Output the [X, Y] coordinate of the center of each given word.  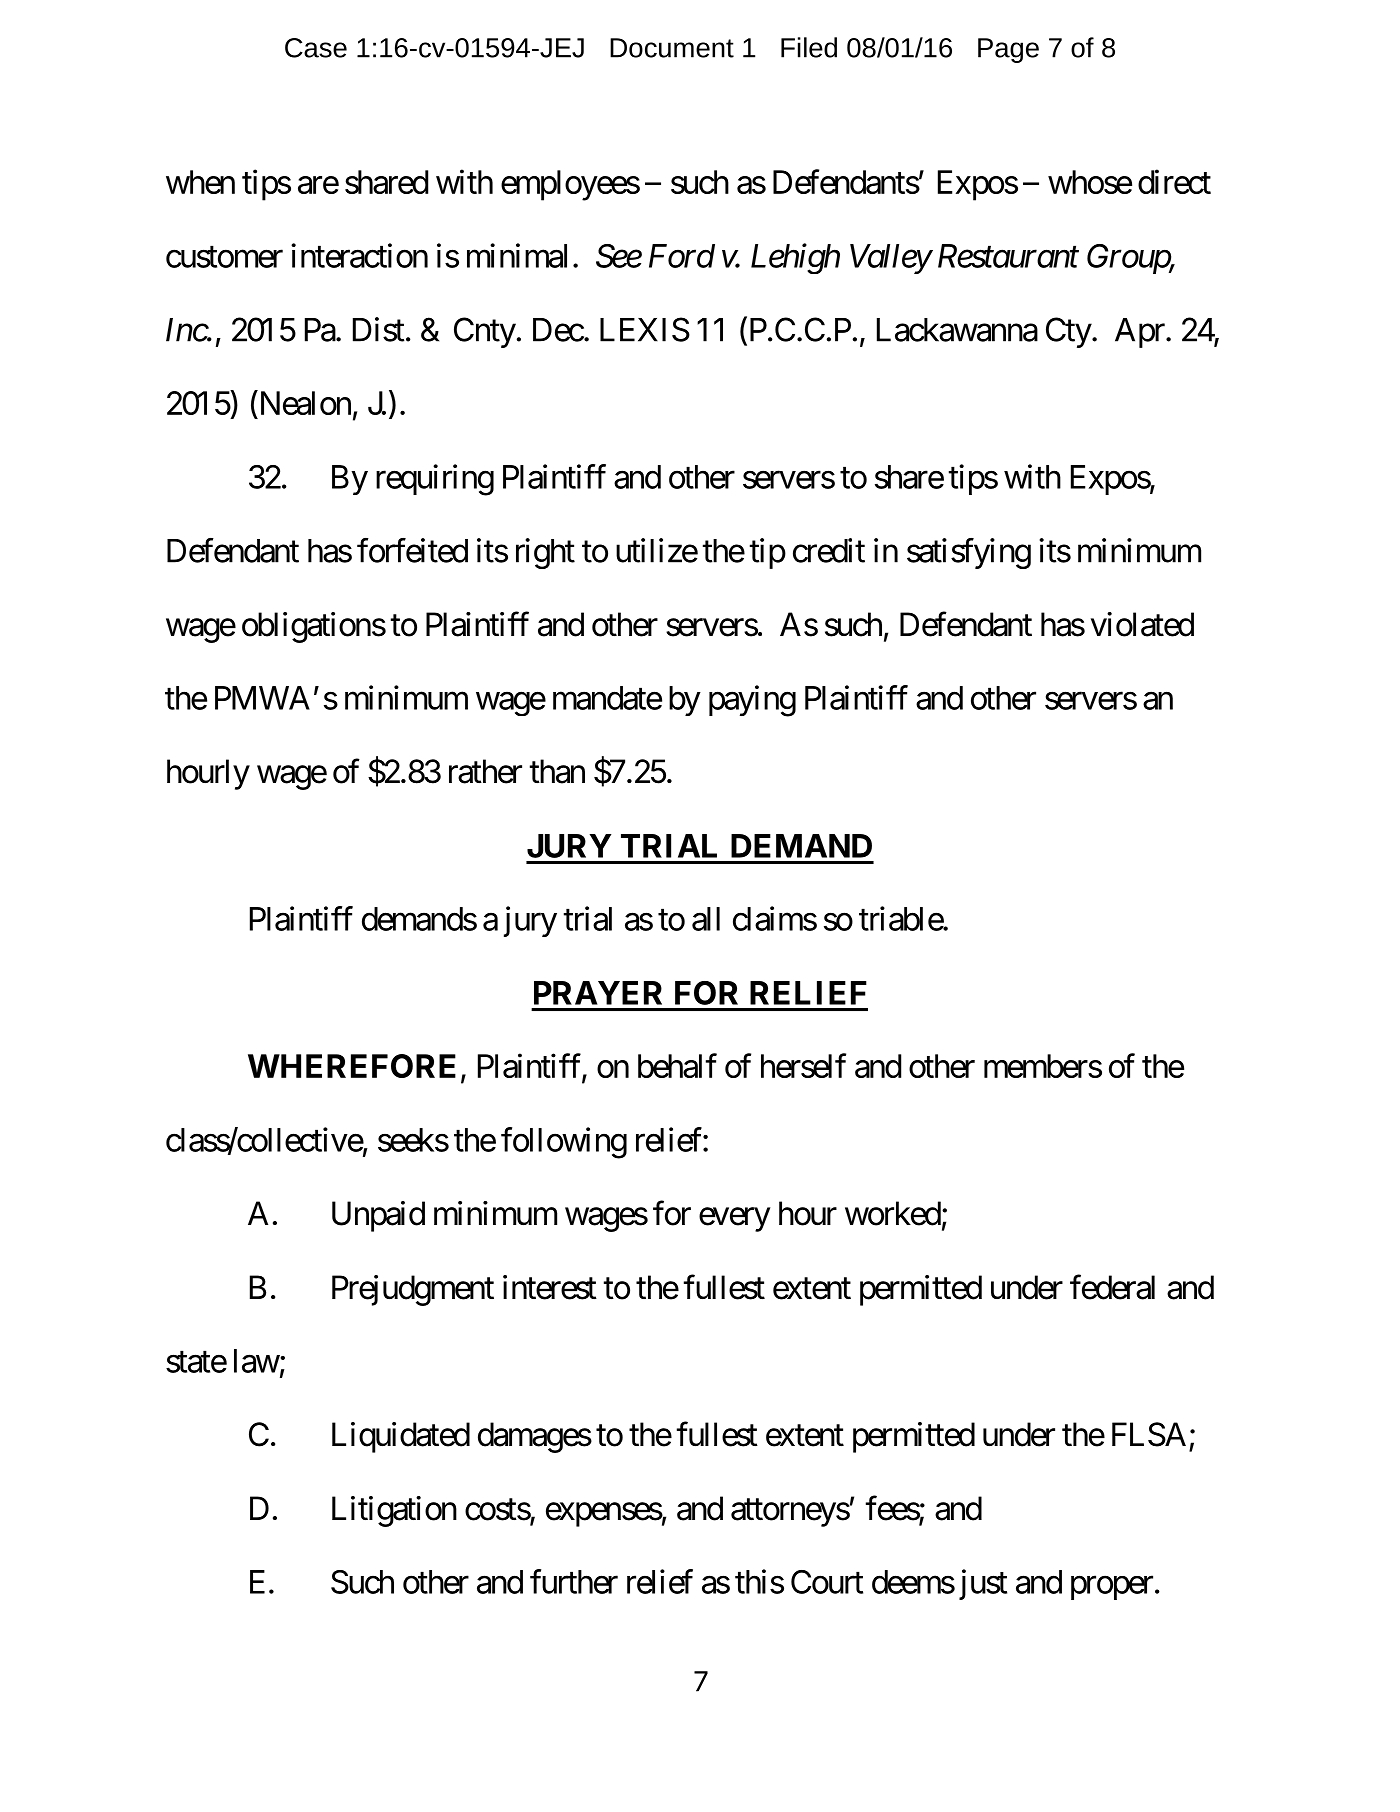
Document [672, 48]
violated [1142, 624]
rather [485, 771]
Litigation [394, 1511]
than [557, 771]
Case [316, 48]
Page [1008, 50]
